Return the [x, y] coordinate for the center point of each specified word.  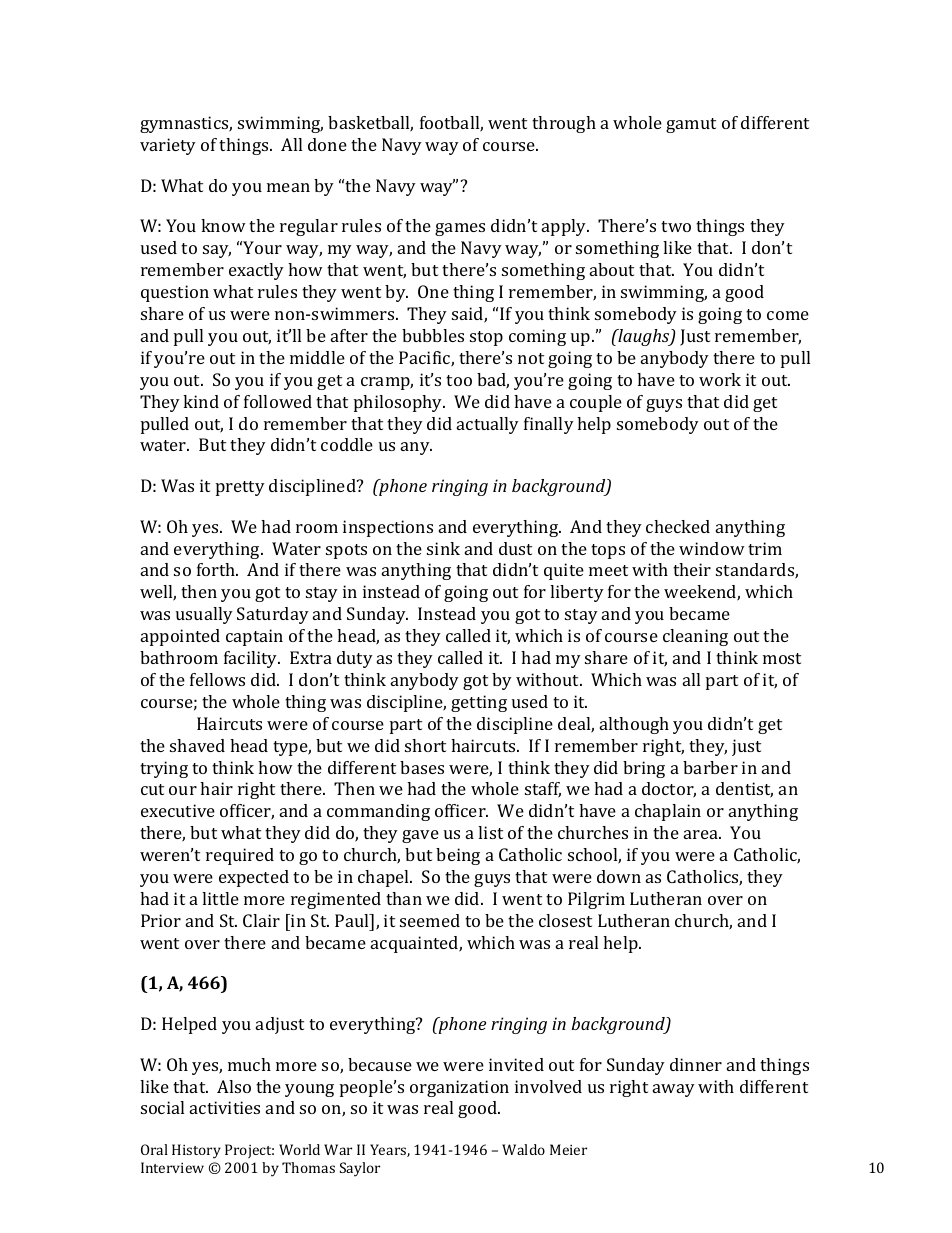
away [674, 1090]
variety [168, 146]
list [490, 832]
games [460, 229]
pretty [240, 488]
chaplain [668, 812]
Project [249, 1151]
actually [488, 425]
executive [178, 810]
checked [678, 526]
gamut [691, 125]
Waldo [523, 1149]
